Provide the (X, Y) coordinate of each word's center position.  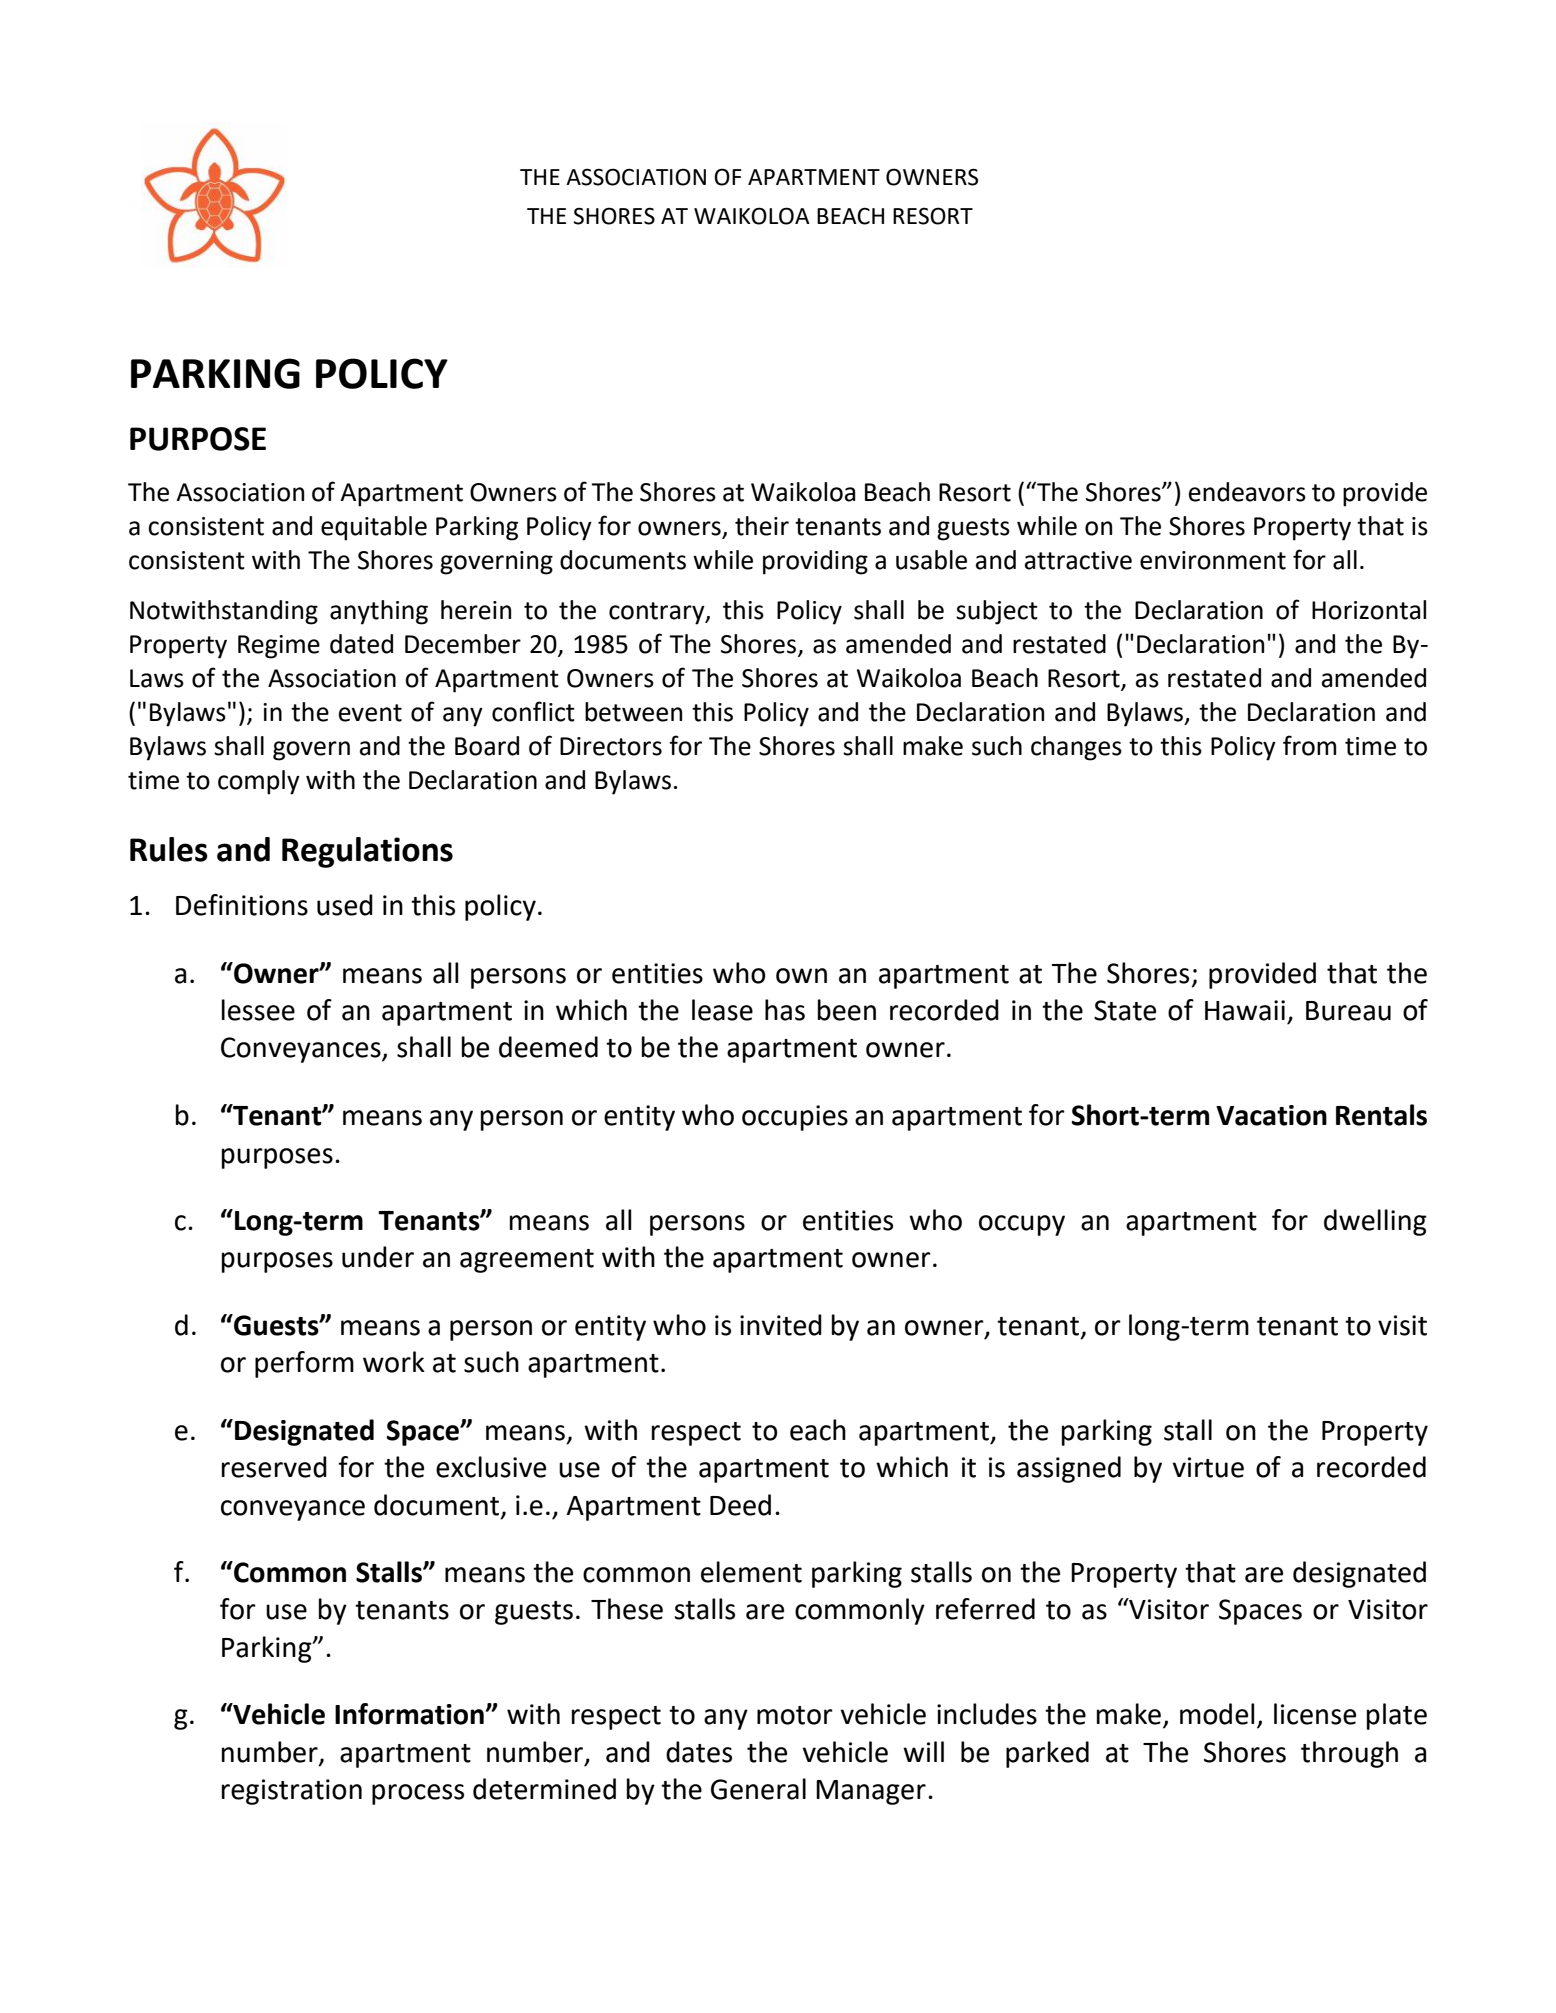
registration (292, 1792)
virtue (1208, 1467)
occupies (795, 1118)
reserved (274, 1467)
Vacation (1271, 1115)
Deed (740, 1505)
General (758, 1789)
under (378, 1257)
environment (1213, 560)
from (1309, 745)
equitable (374, 528)
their (762, 526)
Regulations (367, 852)
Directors (611, 746)
